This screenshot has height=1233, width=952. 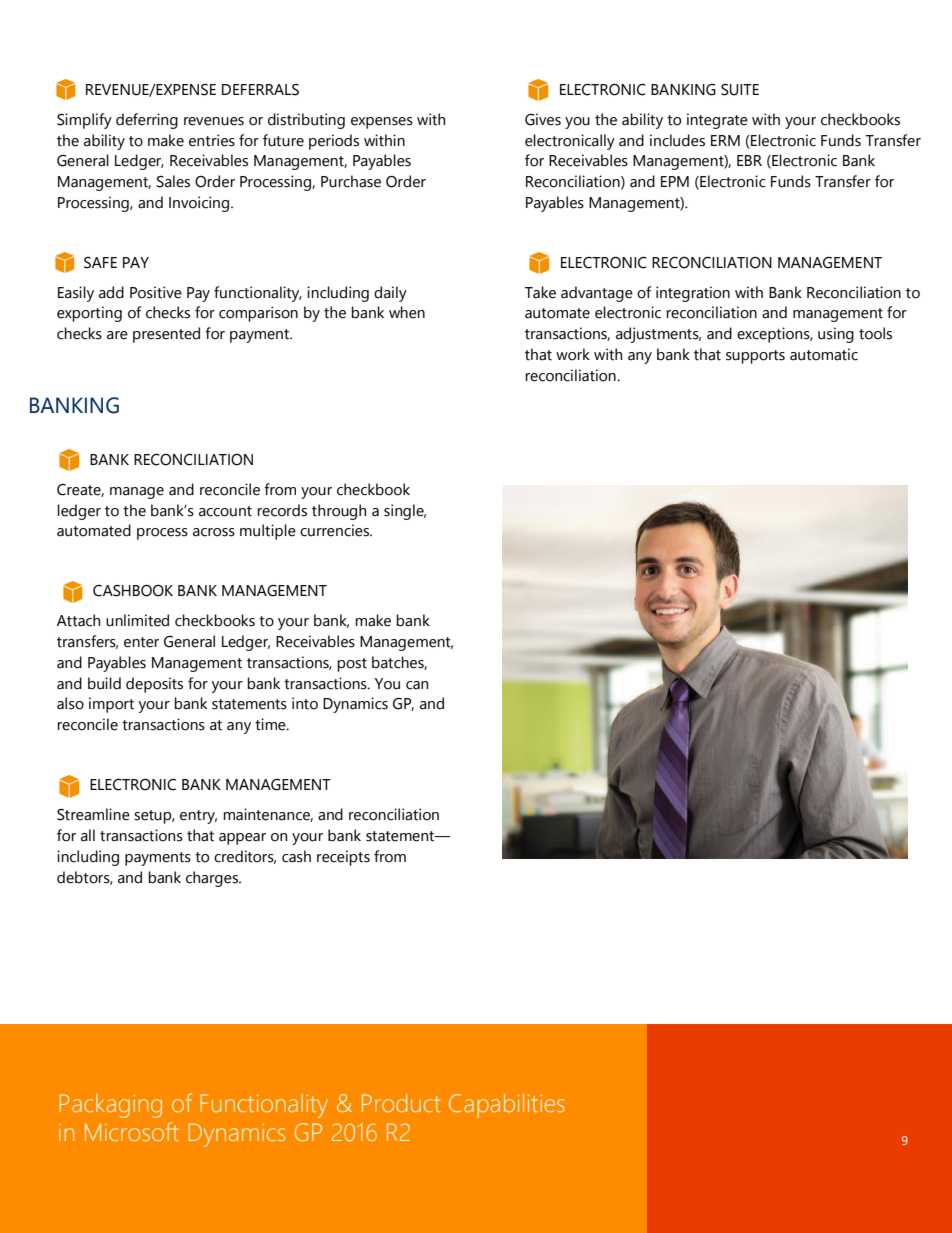 What do you see at coordinates (543, 119) in the screenshot?
I see `Gives` at bounding box center [543, 119].
